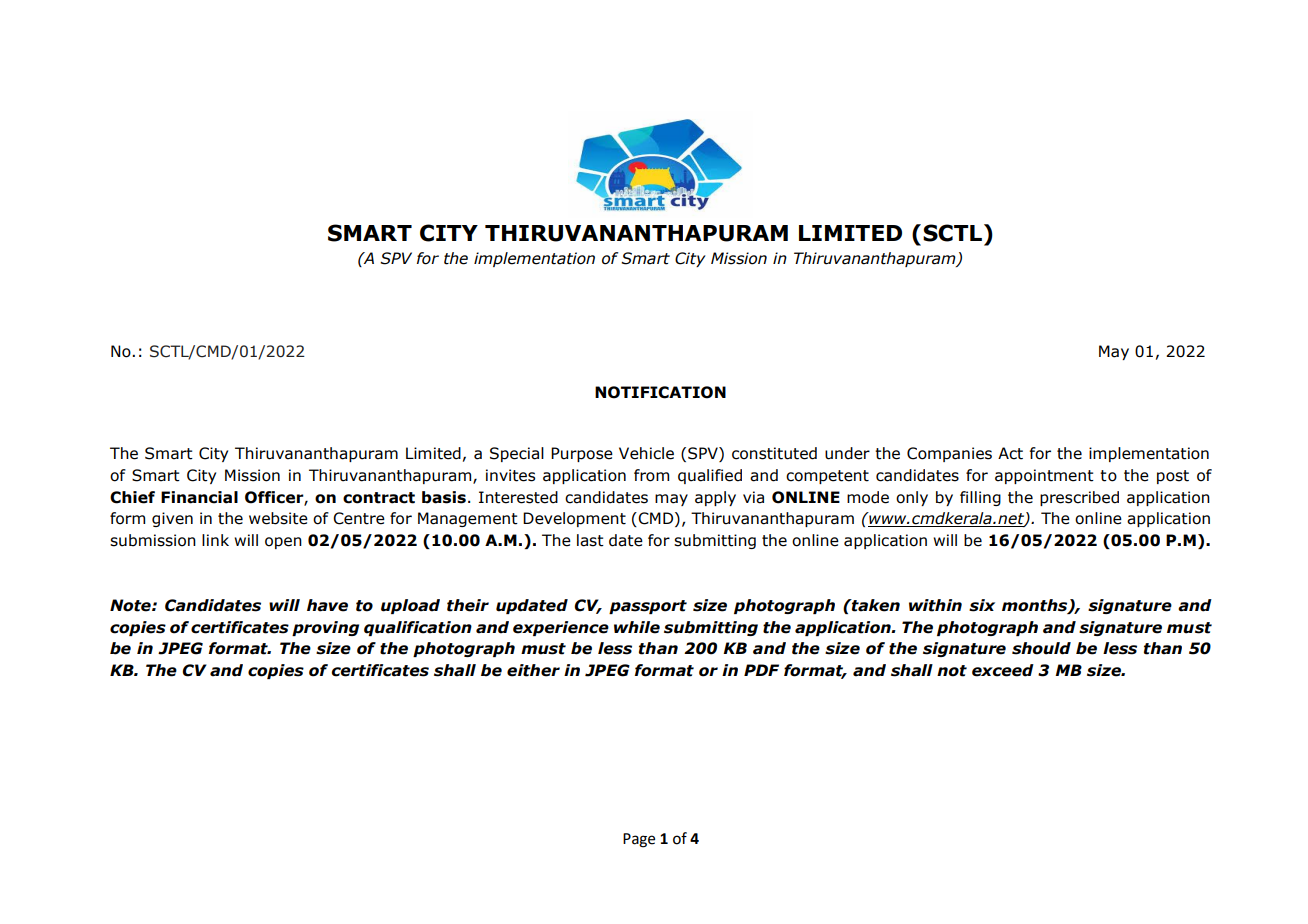  What do you see at coordinates (325, 628) in the document?
I see `proving` at bounding box center [325, 628].
